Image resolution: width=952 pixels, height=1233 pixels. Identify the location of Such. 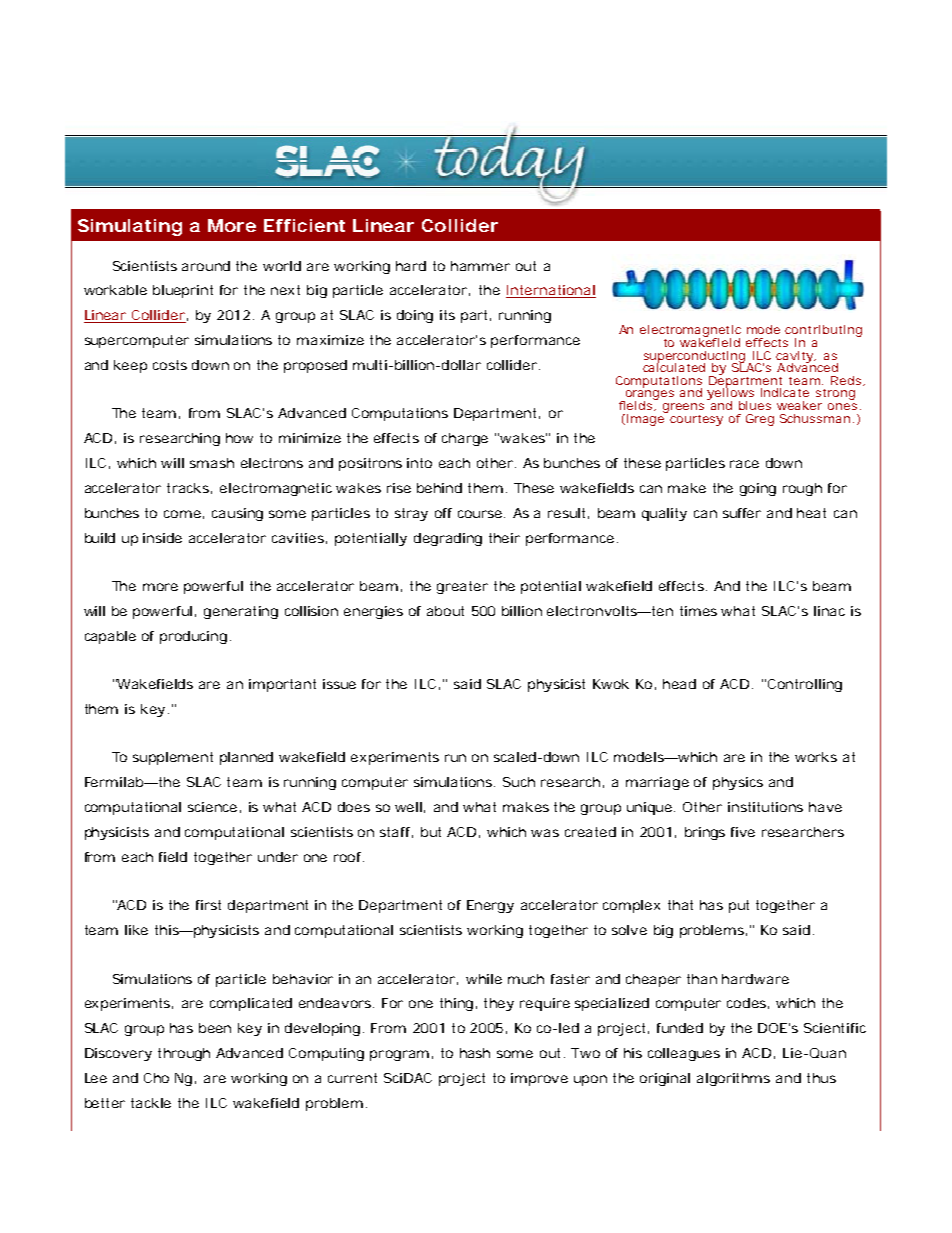
(519, 782).
